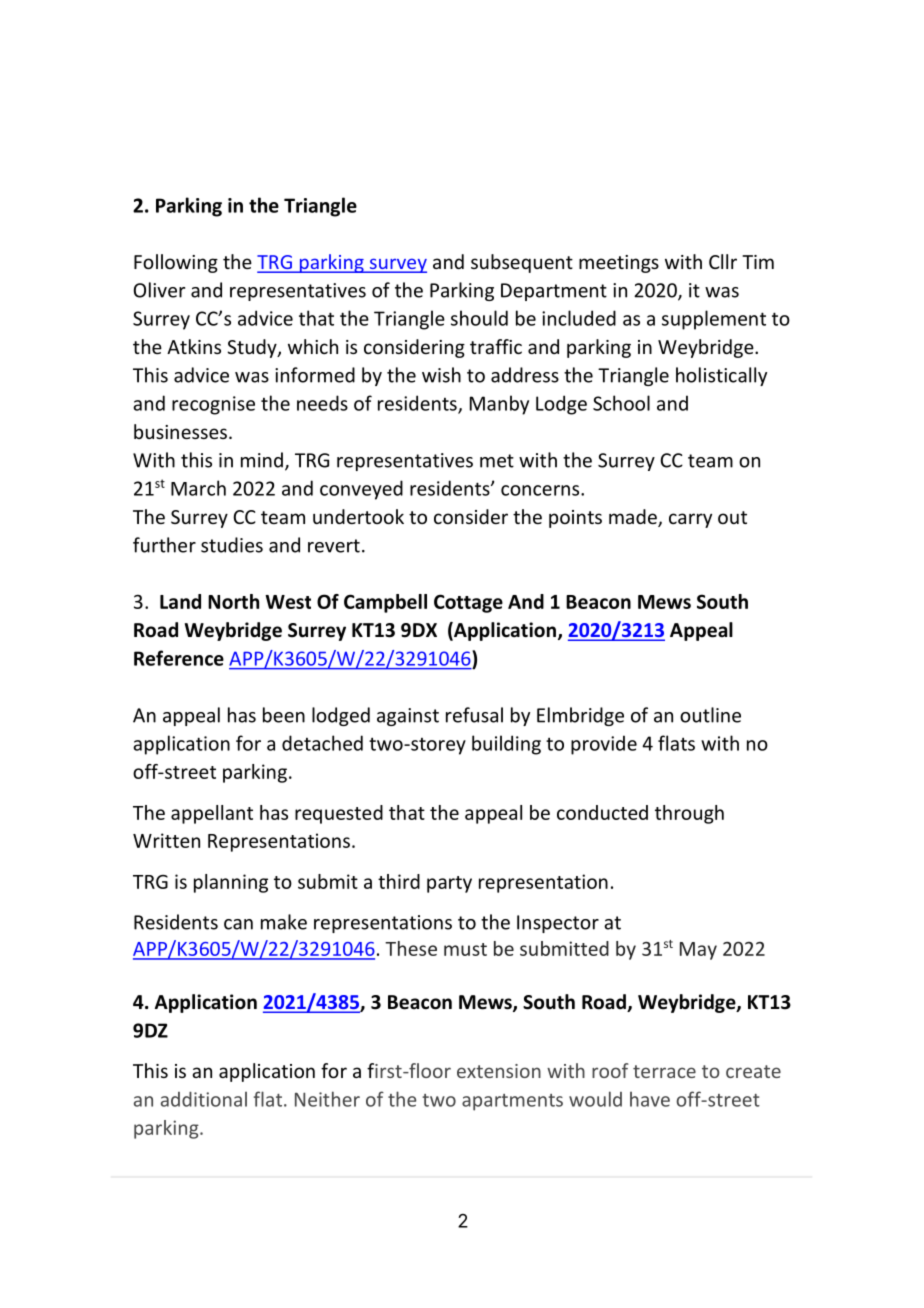 This page has height=1308, width=924. I want to click on terrace, so click(664, 1071).
